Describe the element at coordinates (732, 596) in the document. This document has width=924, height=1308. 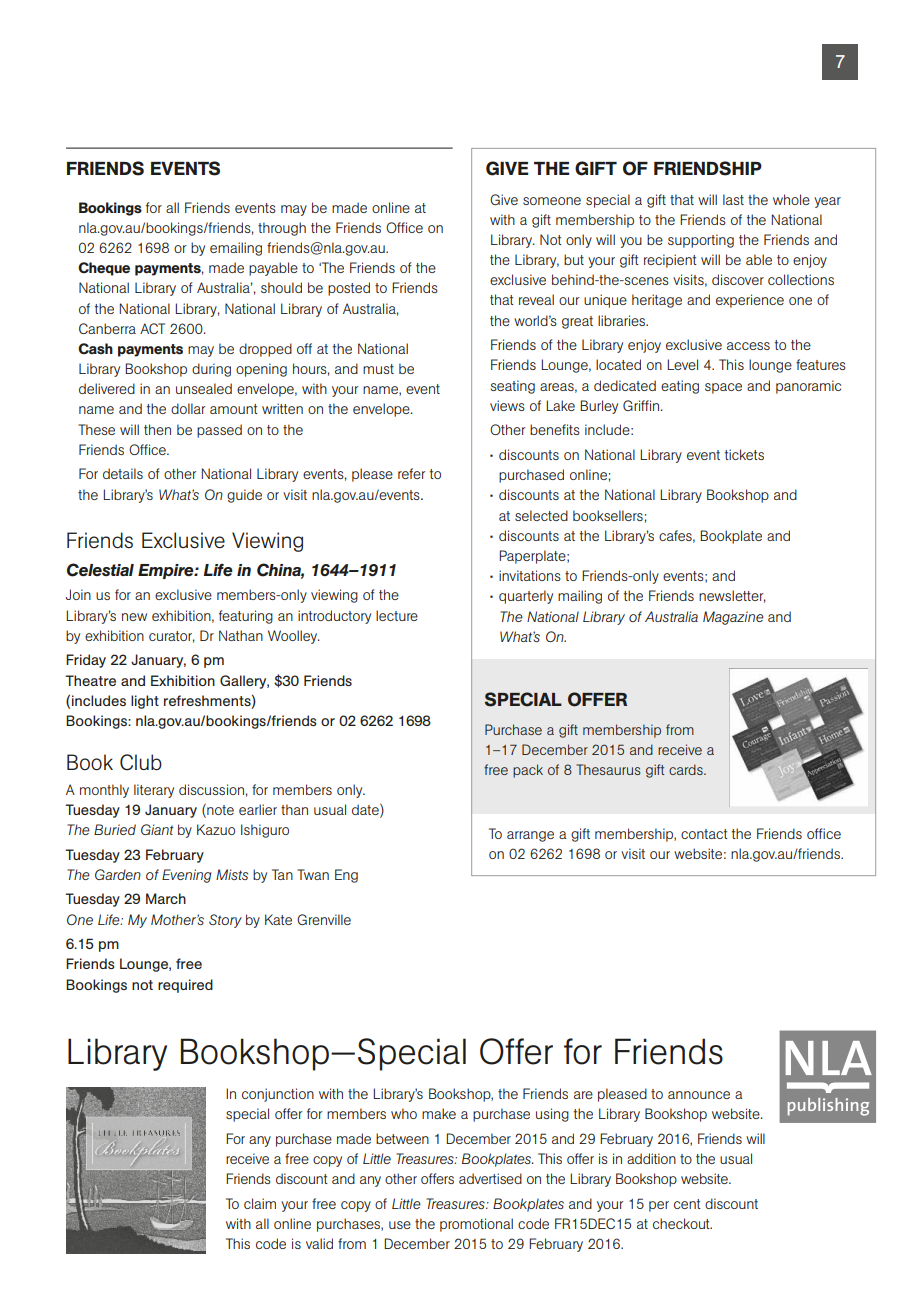
I see `newsletter` at that location.
